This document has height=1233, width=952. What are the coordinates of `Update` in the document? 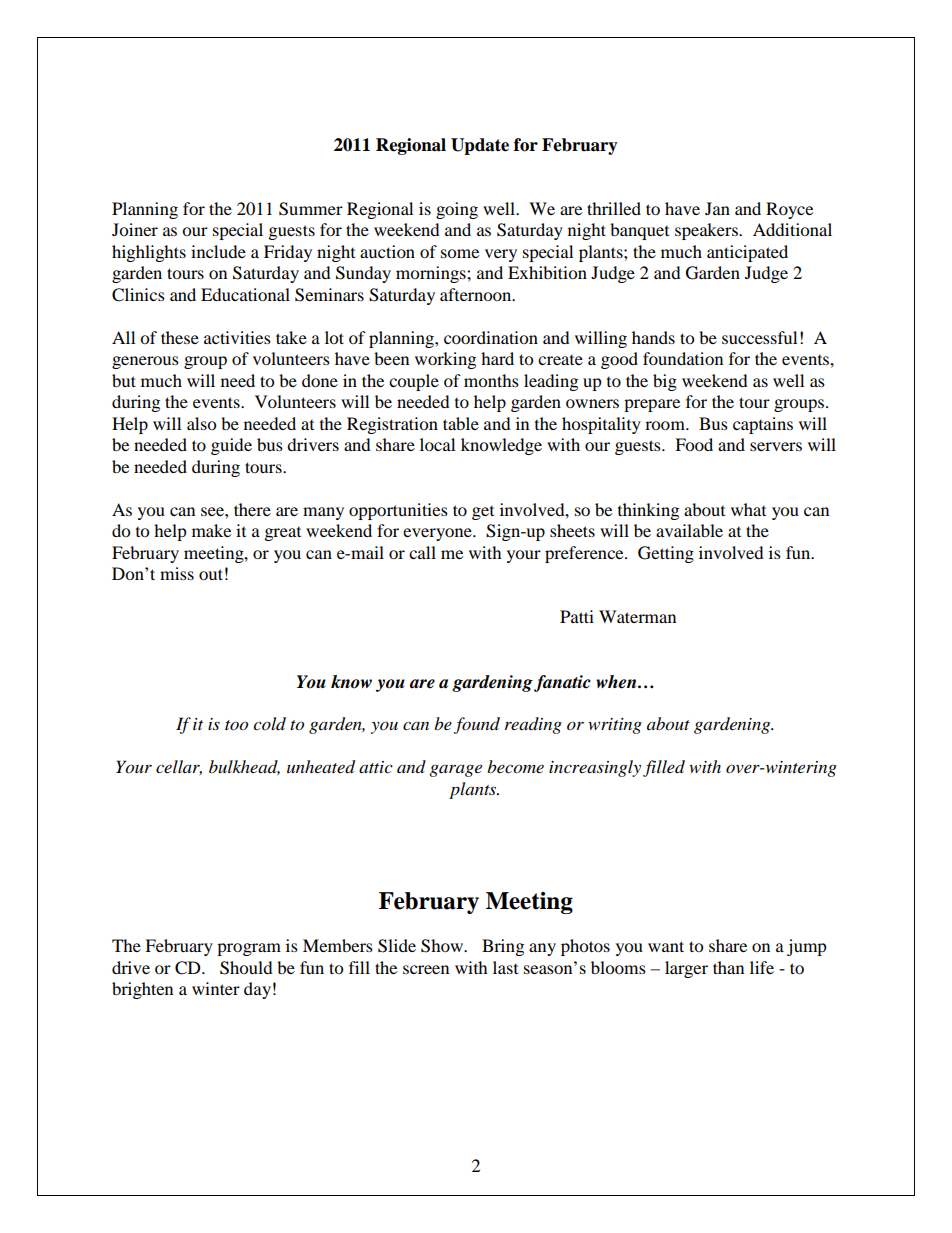 It's located at (480, 146).
